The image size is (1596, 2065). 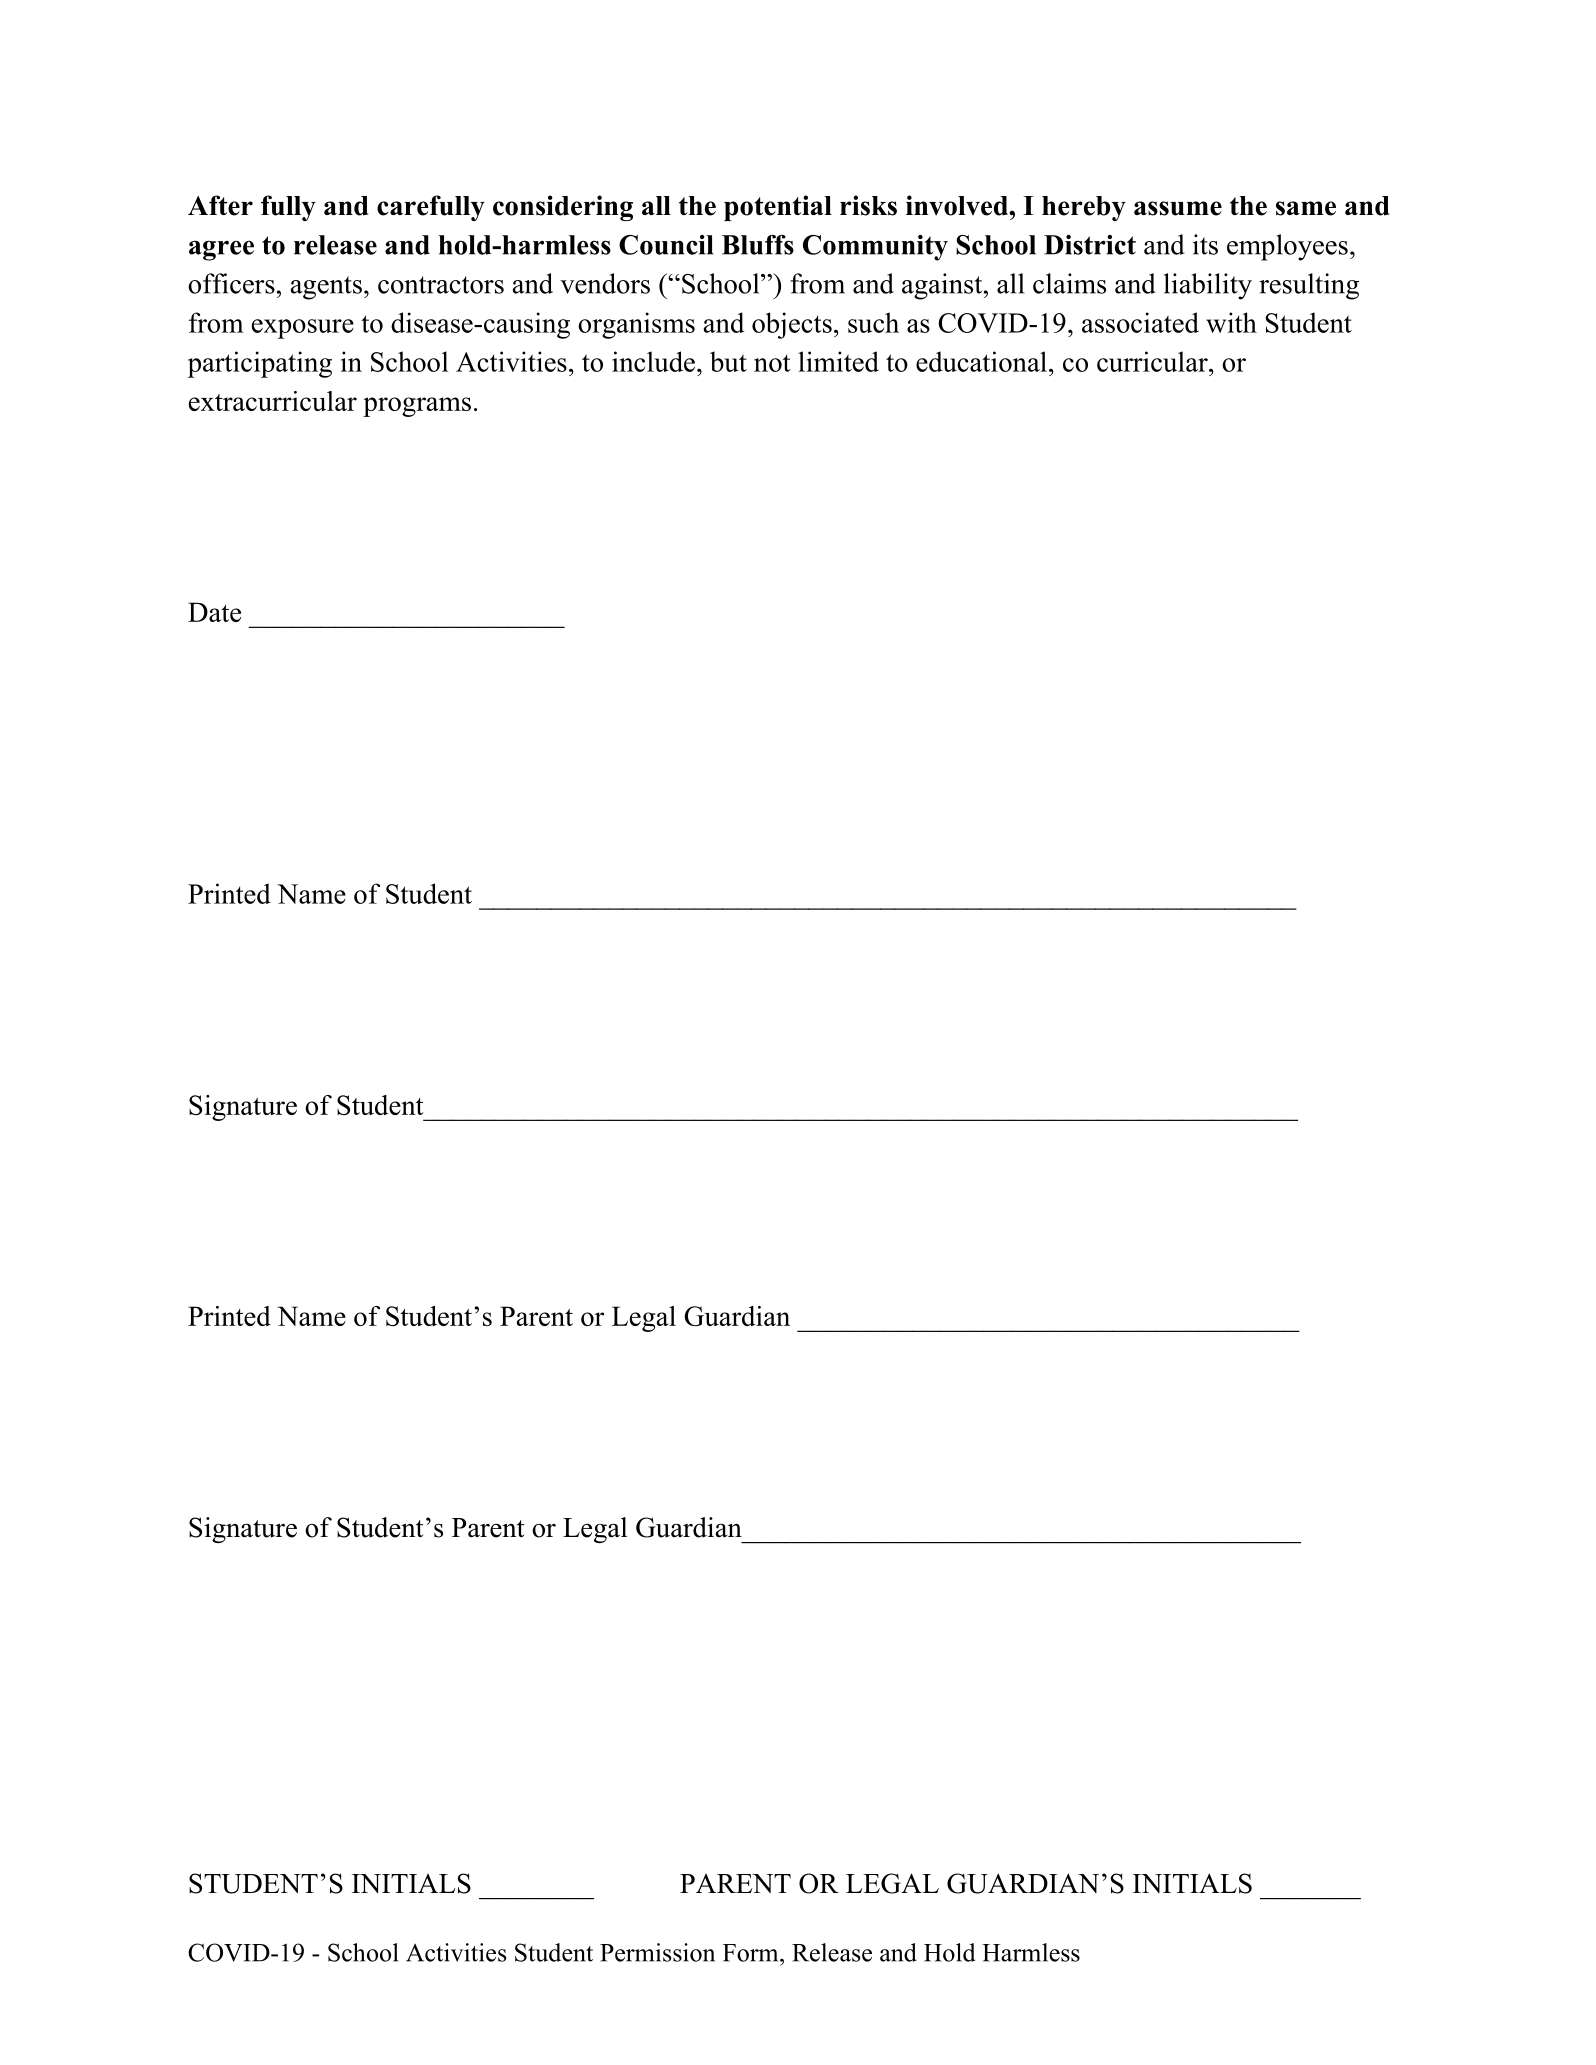 I want to click on Permission, so click(x=657, y=1952).
